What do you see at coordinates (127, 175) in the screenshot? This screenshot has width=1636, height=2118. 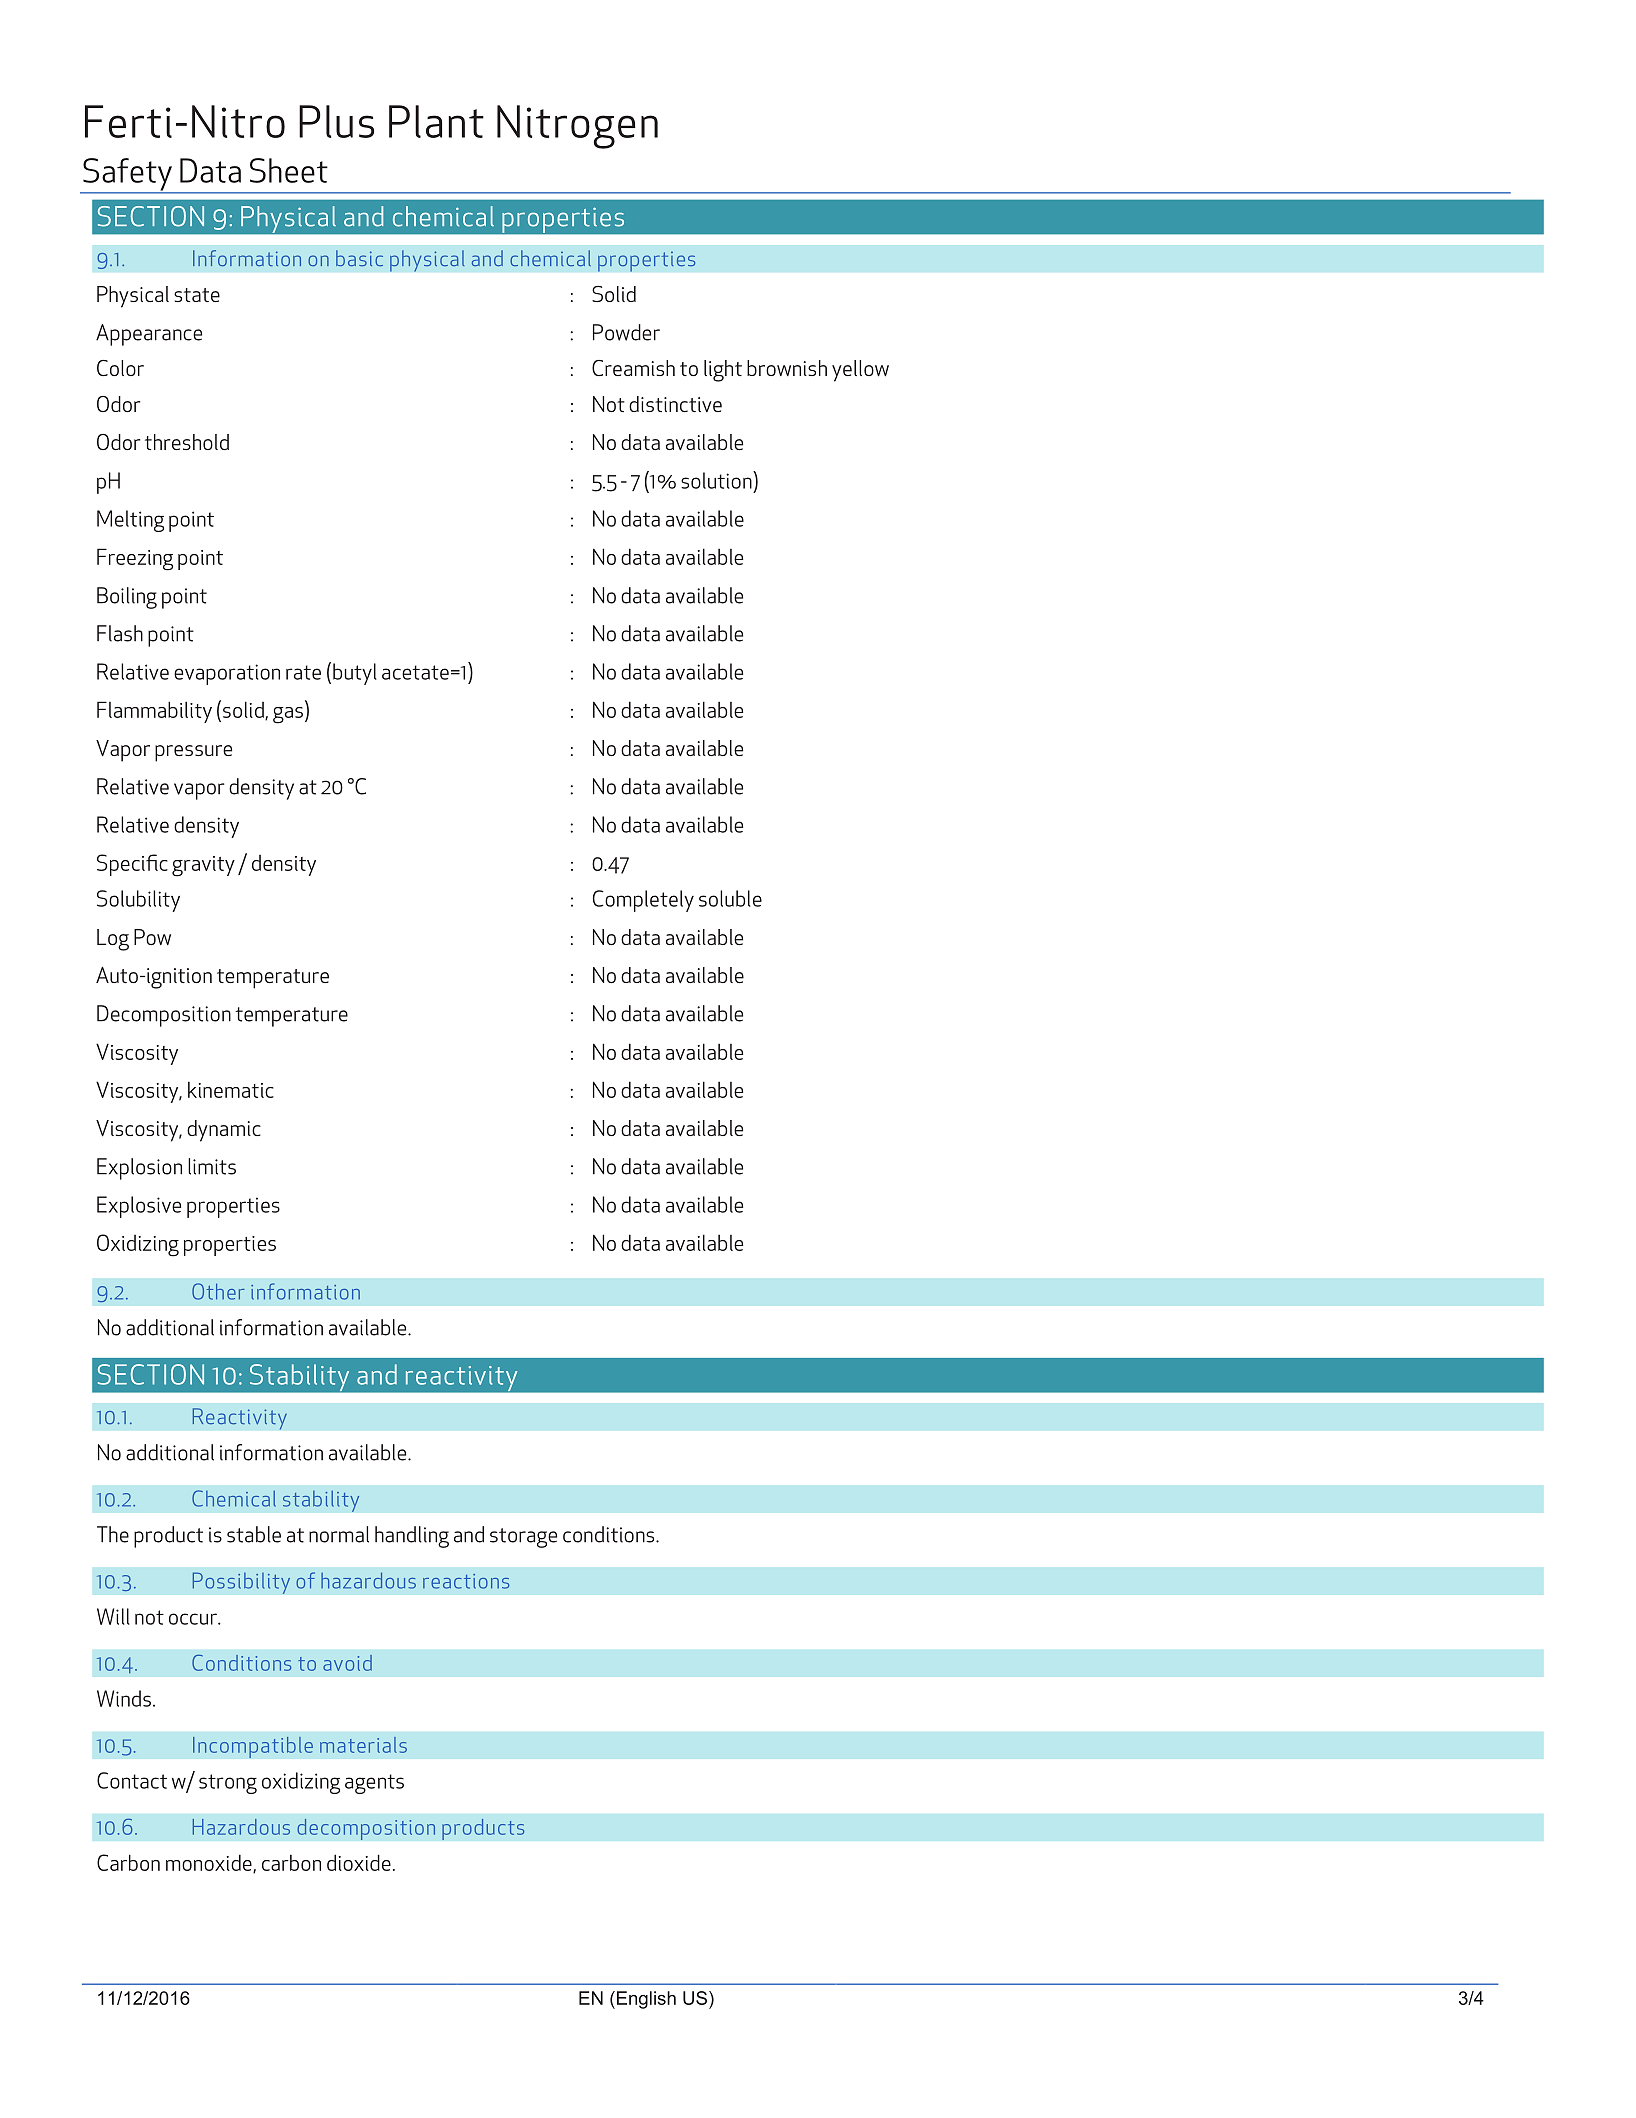 I see `Safety` at bounding box center [127, 175].
